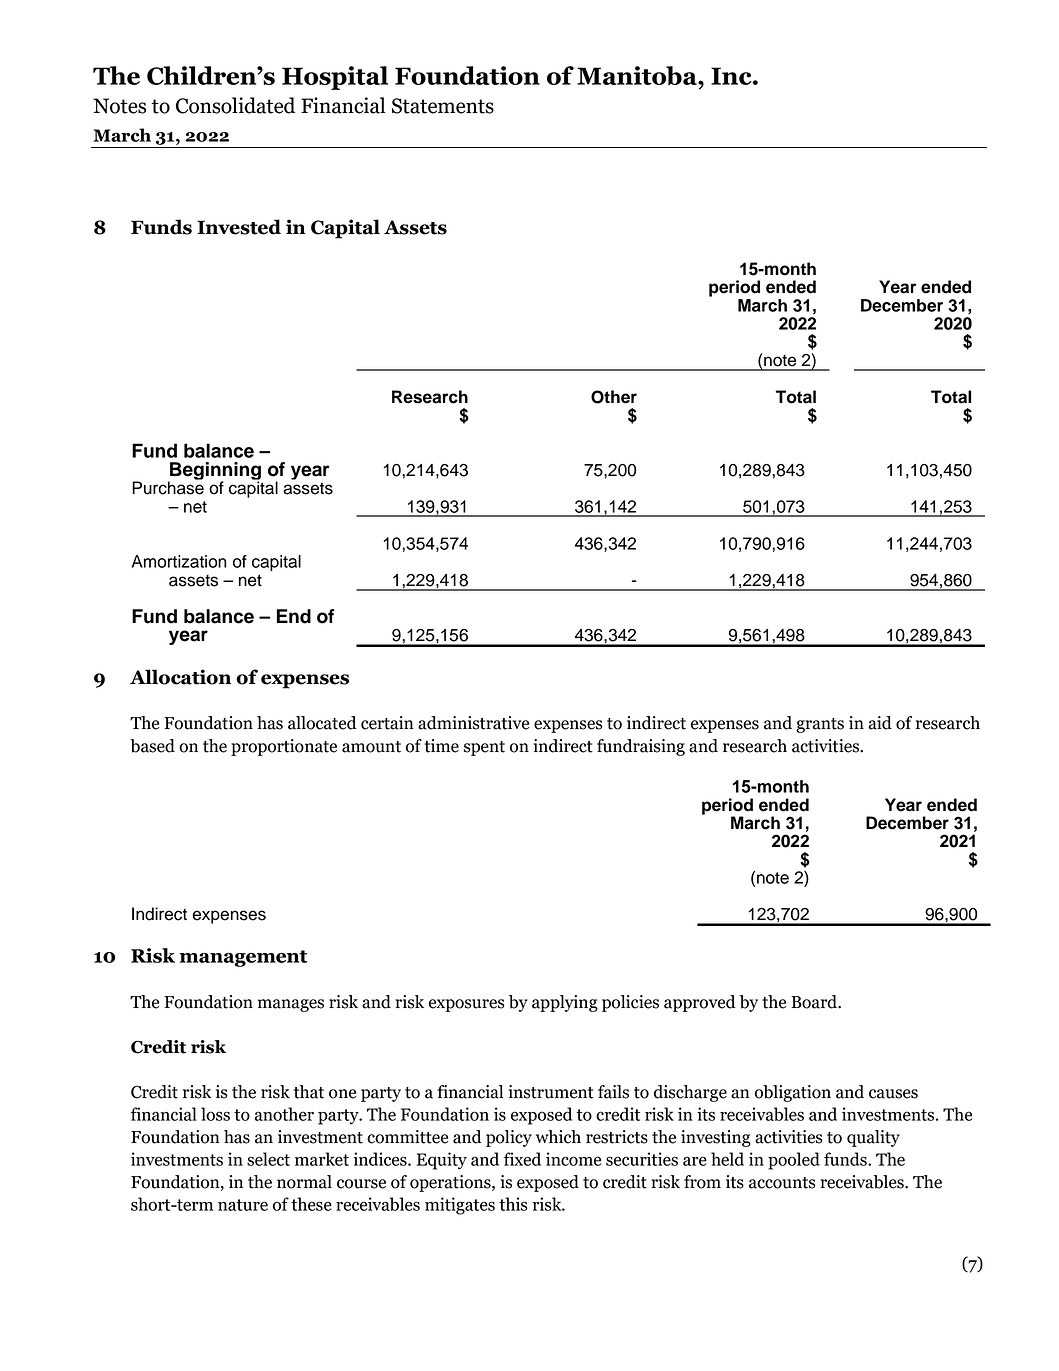 This screenshot has height=1371, width=1059. Describe the element at coordinates (180, 677) in the screenshot. I see `Allocation` at that location.
